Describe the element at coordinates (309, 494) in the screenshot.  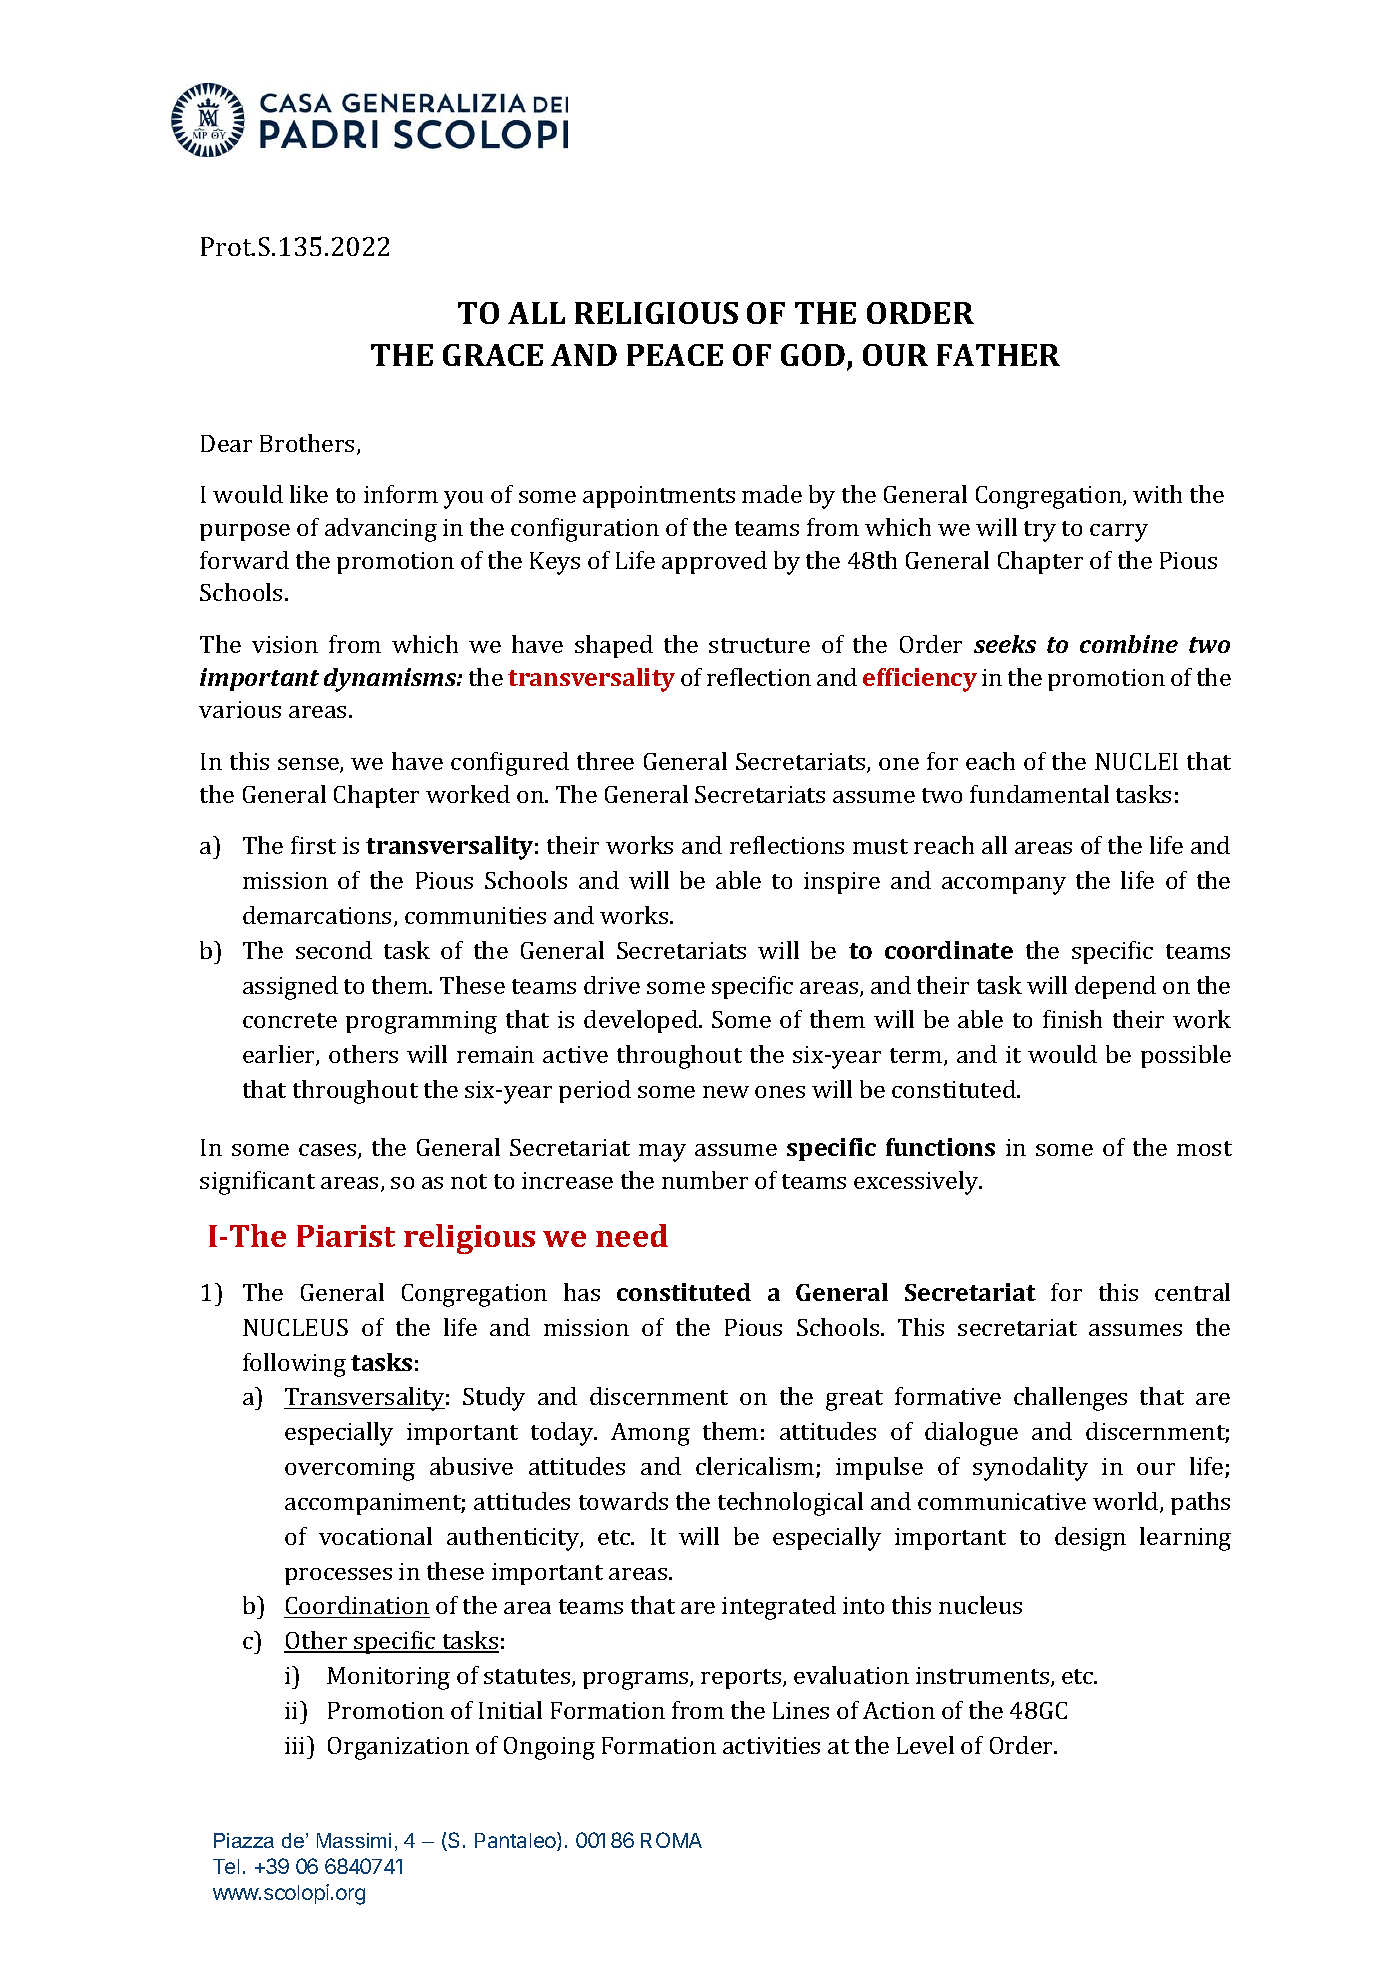
I see `like` at that location.
